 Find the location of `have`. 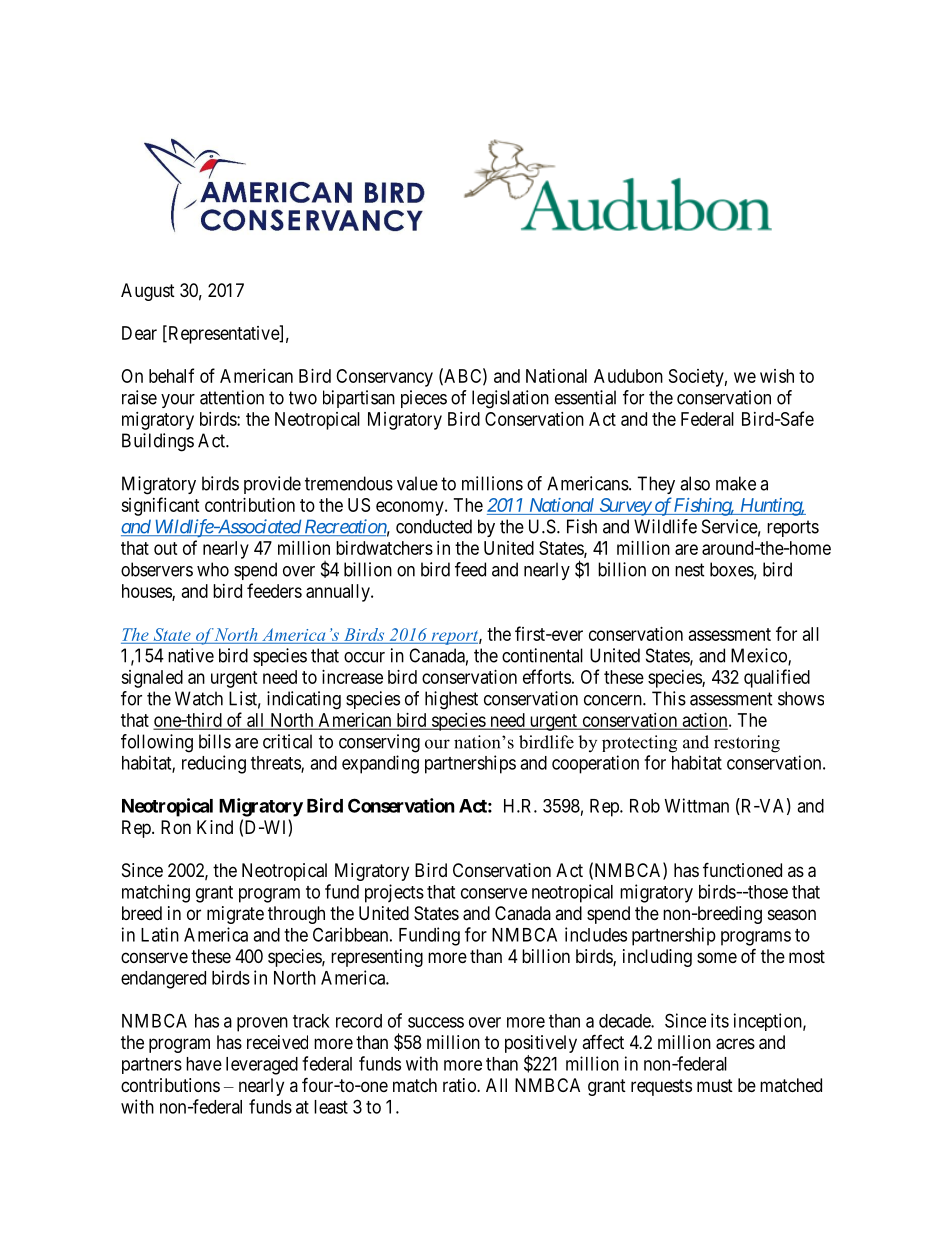

have is located at coordinates (204, 1064).
